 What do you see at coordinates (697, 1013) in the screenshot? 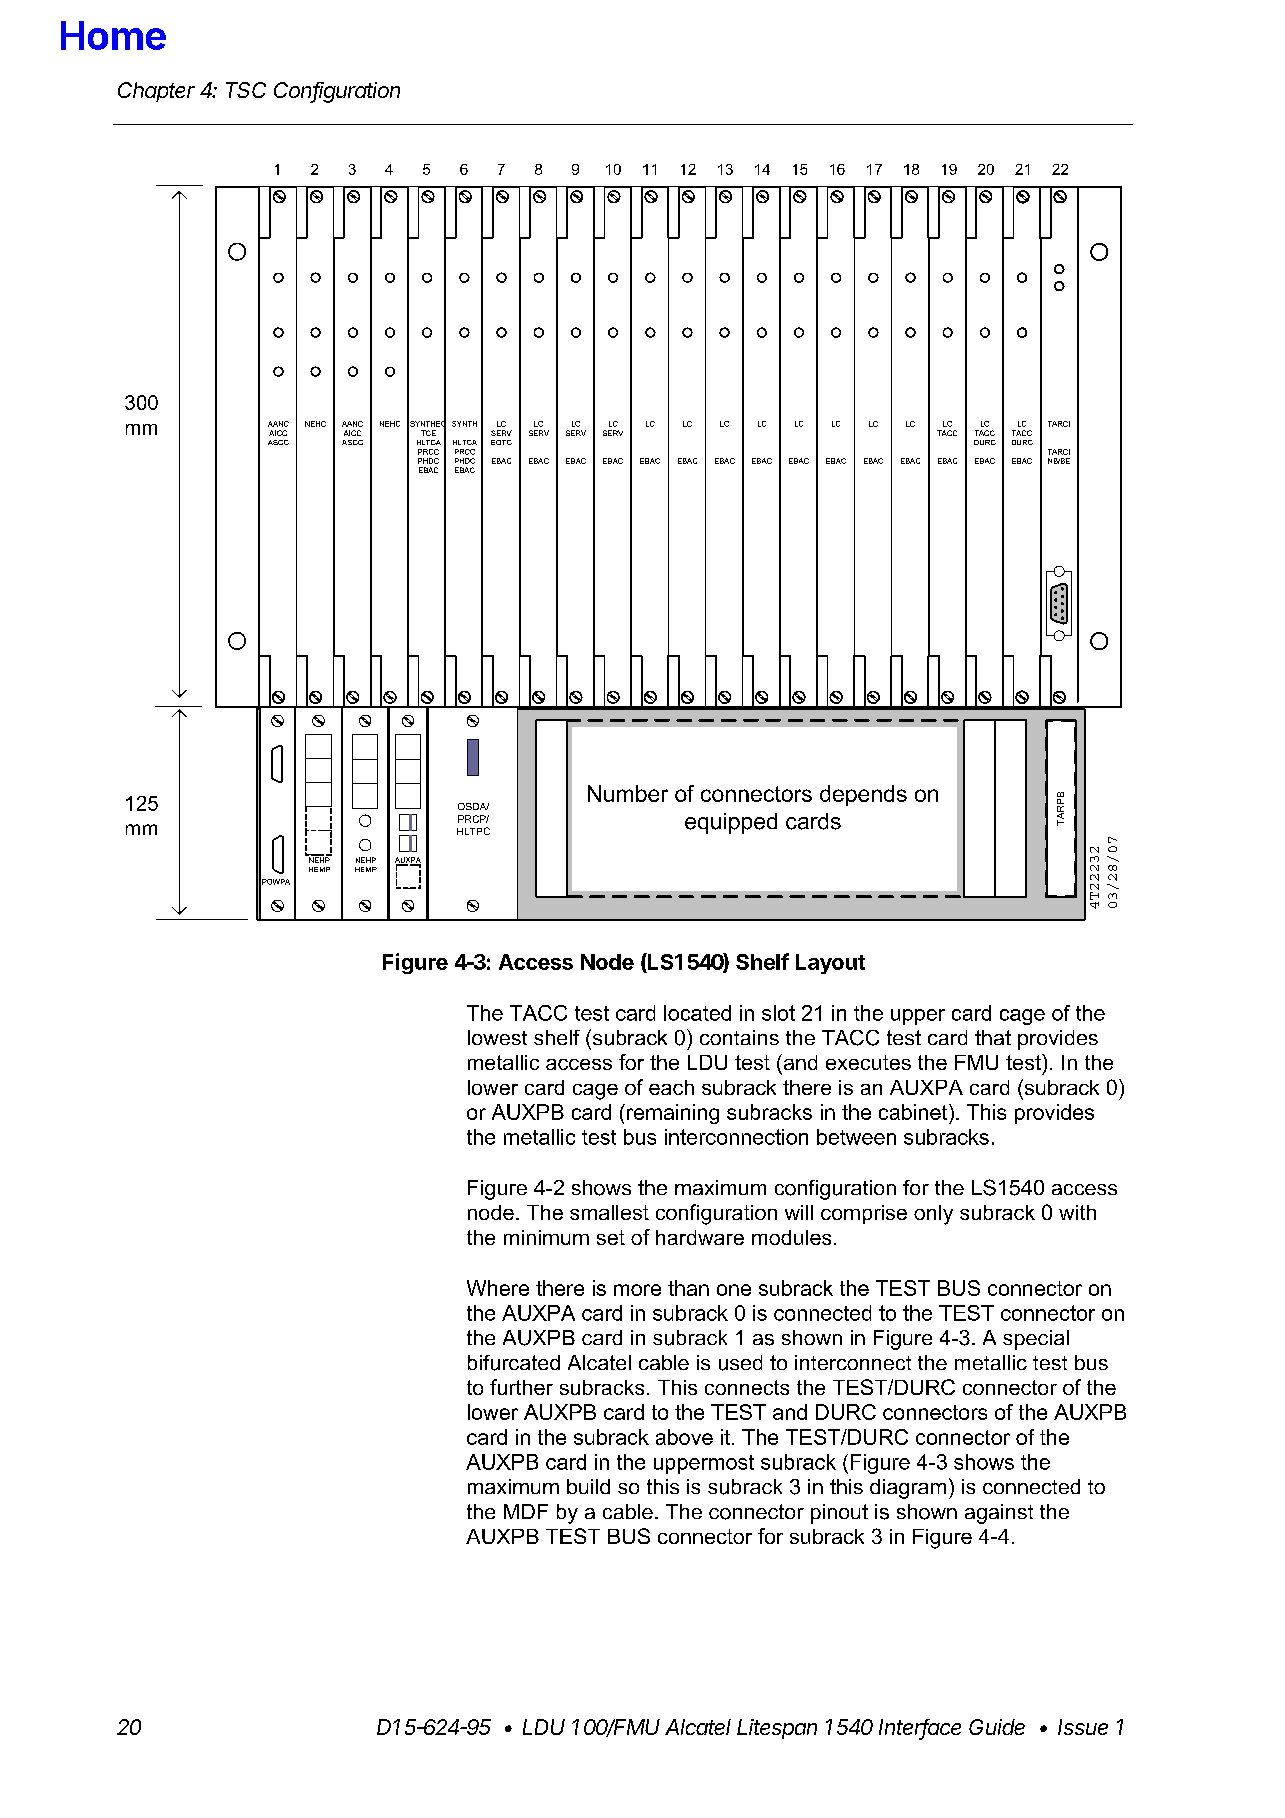
I see `located` at bounding box center [697, 1013].
